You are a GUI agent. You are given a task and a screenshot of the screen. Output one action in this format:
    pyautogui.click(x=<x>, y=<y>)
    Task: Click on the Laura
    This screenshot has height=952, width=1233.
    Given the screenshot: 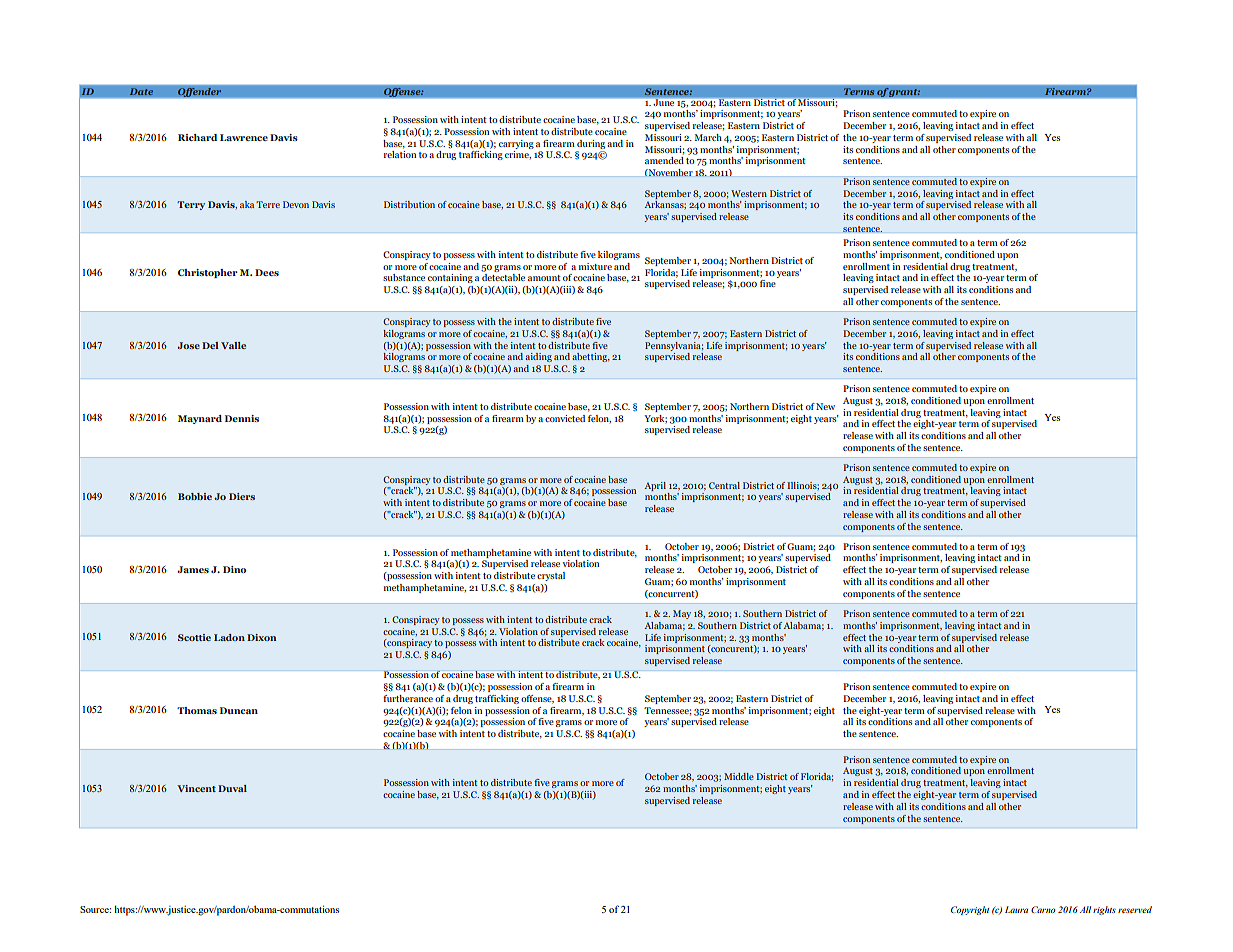 What is the action you would take?
    pyautogui.click(x=1016, y=909)
